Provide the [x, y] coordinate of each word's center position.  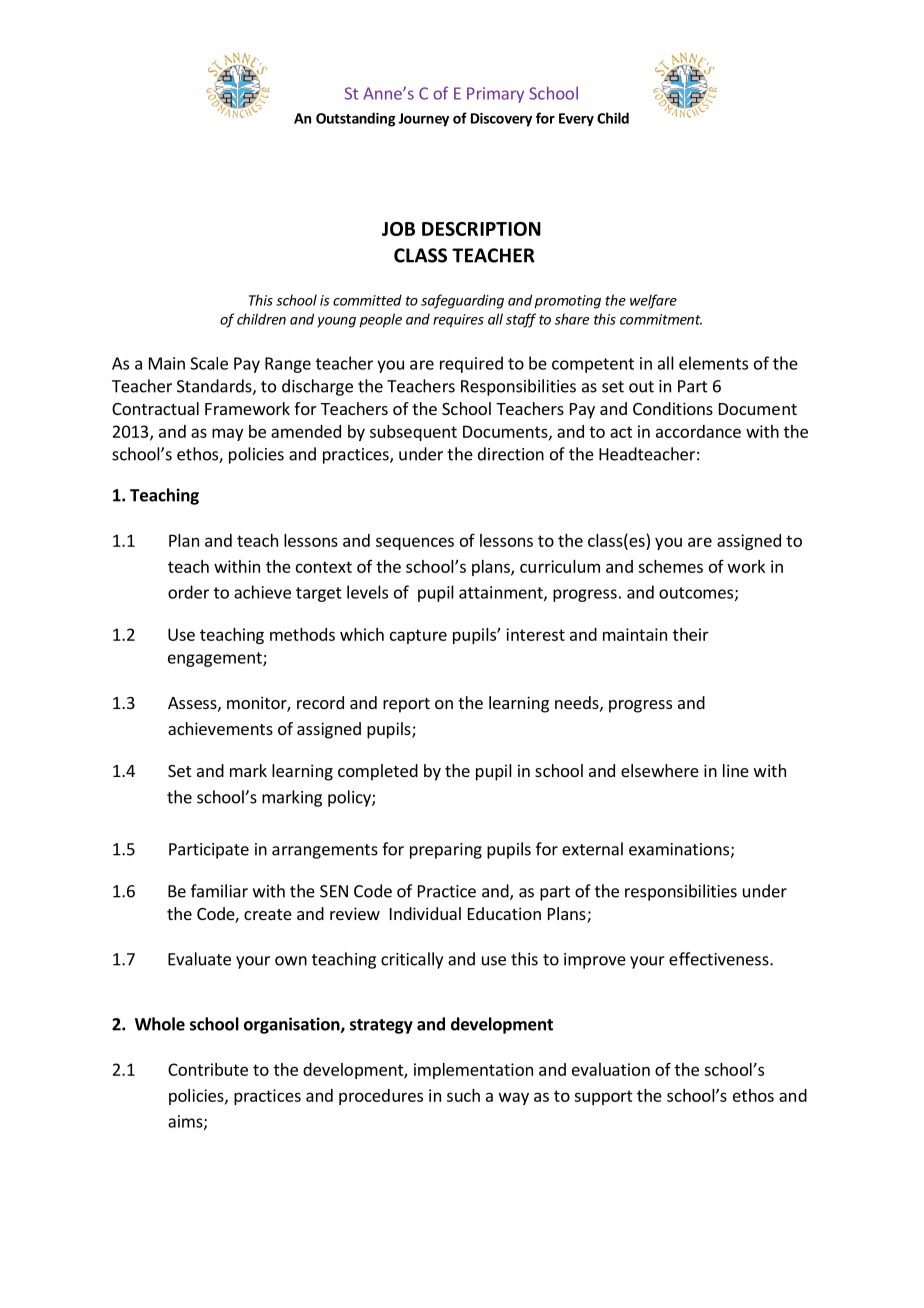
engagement [216, 659]
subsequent [413, 433]
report [406, 705]
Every [576, 119]
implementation [473, 1071]
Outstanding [356, 119]
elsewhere [660, 770]
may [227, 434]
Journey [423, 120]
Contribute [208, 1069]
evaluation [611, 1069]
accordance [698, 431]
